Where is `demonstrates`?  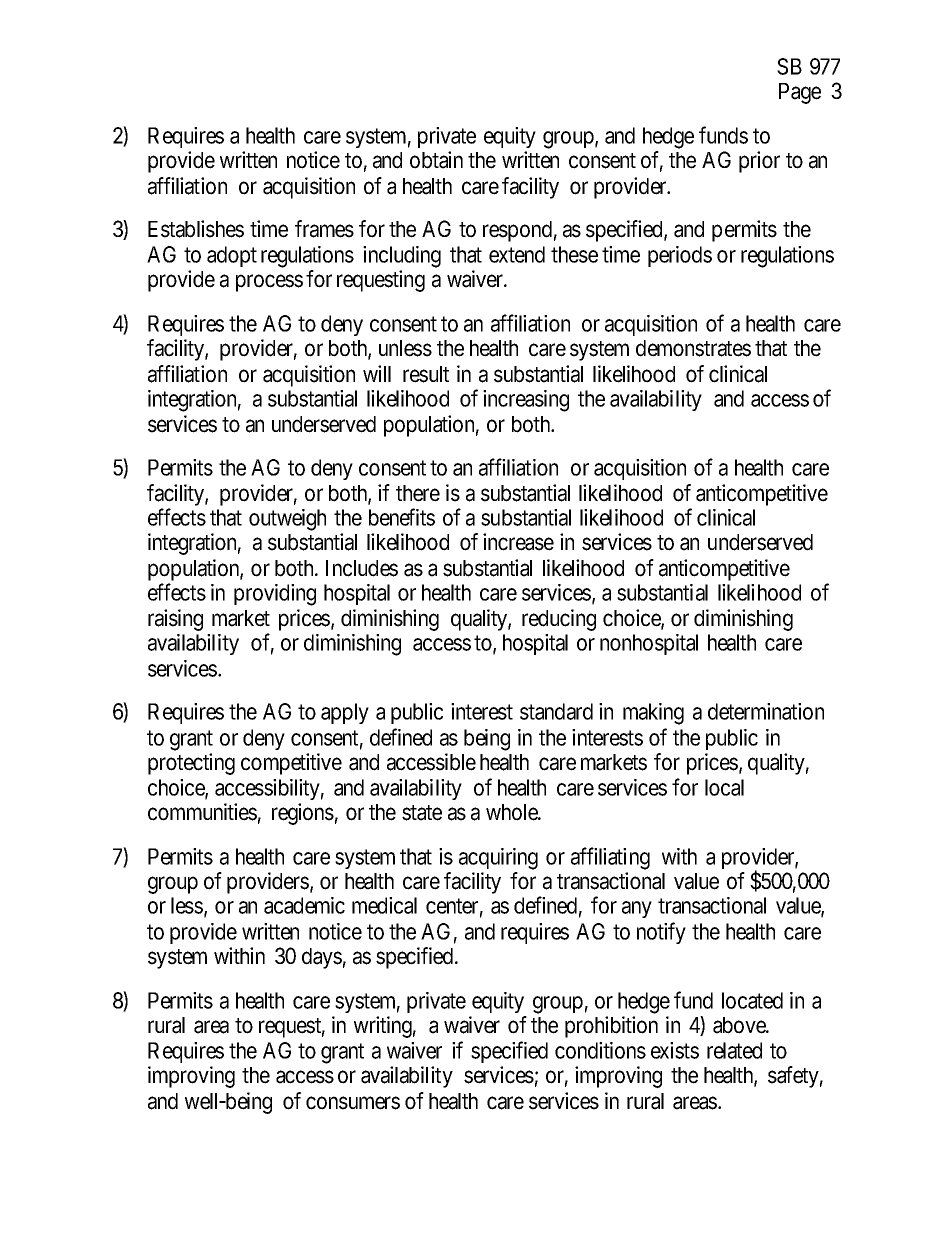
demonstrates is located at coordinates (693, 348).
